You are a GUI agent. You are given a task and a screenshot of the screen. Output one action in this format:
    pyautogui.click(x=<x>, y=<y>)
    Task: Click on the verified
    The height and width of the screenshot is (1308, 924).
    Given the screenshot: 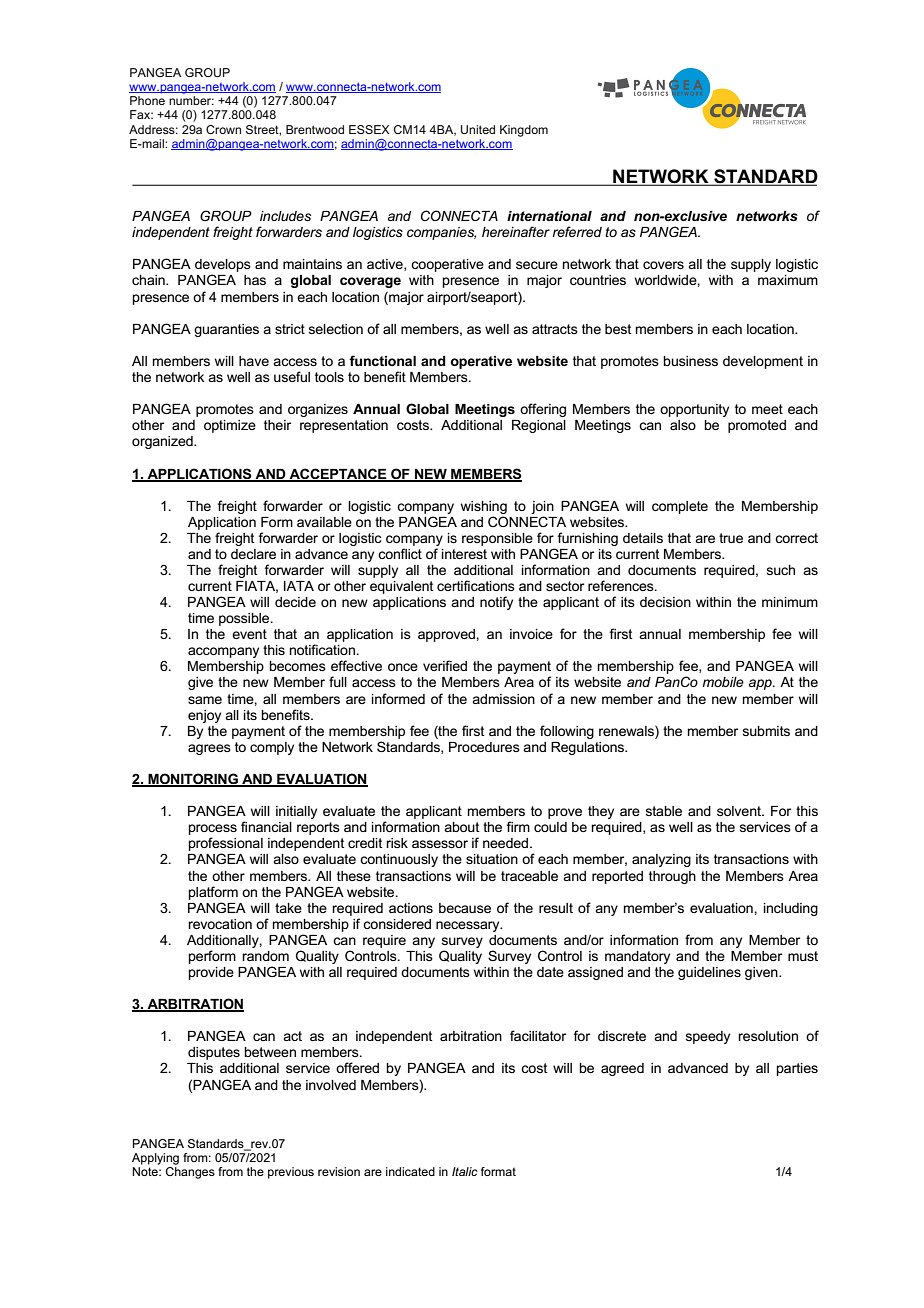 What is the action you would take?
    pyautogui.click(x=445, y=665)
